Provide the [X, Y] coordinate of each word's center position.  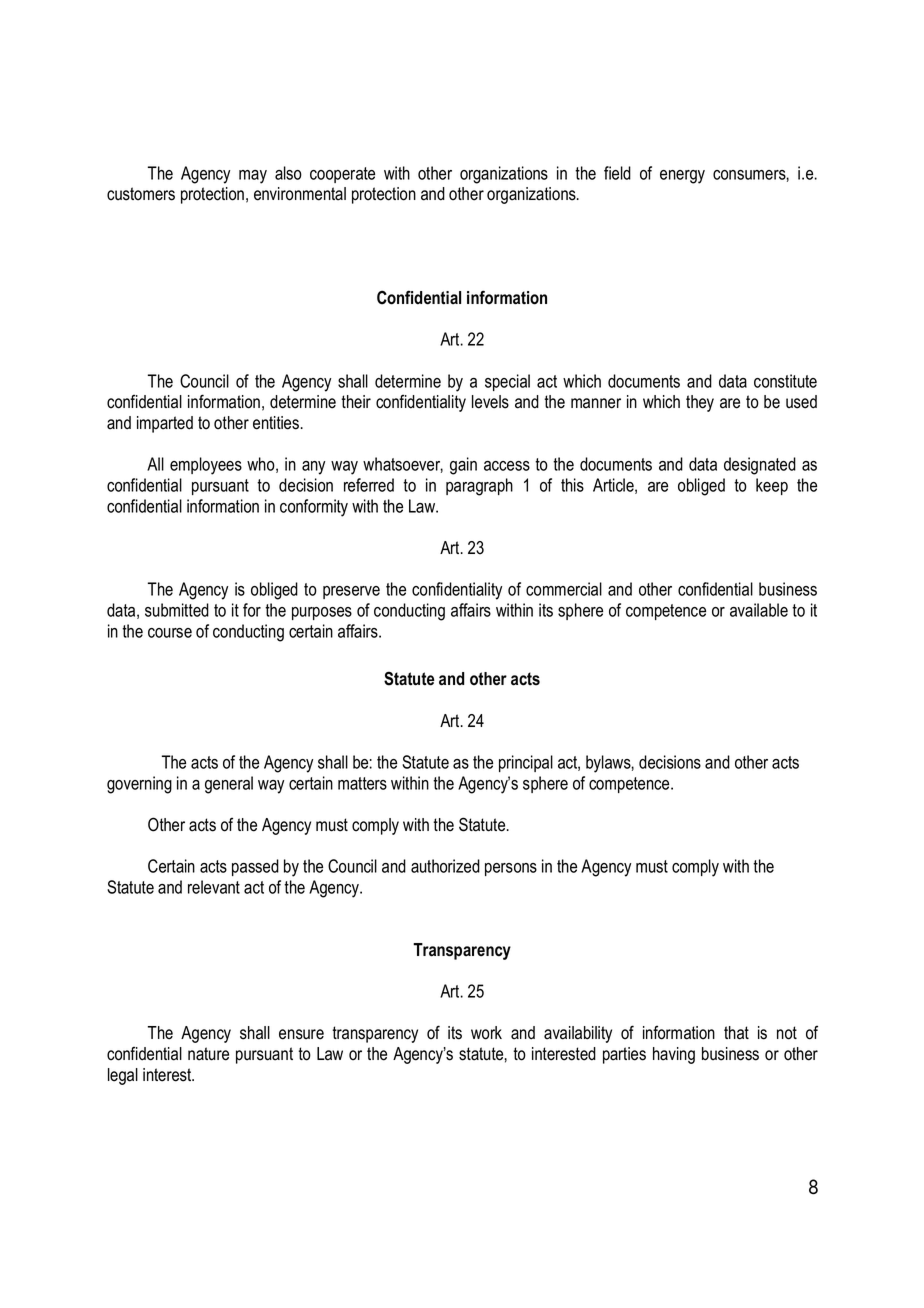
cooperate [342, 175]
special [507, 382]
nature [208, 1054]
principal [526, 763]
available [759, 610]
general [229, 785]
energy [682, 177]
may [253, 177]
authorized [445, 866]
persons [511, 869]
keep [772, 486]
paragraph [479, 487]
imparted [165, 424]
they [700, 403]
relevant [214, 887]
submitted [177, 610]
